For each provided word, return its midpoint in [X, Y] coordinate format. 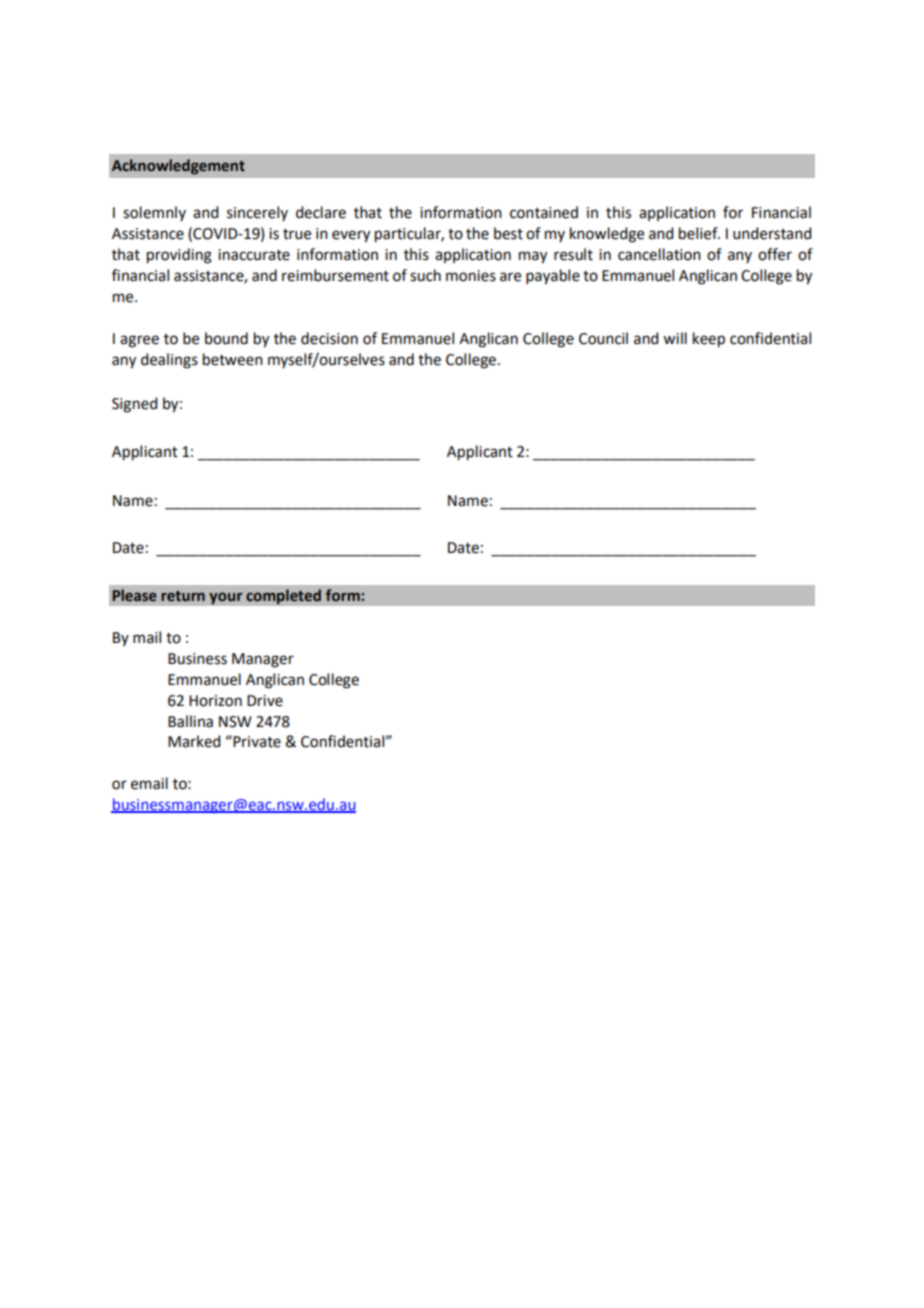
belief [699, 233]
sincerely [257, 213]
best [508, 233]
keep [709, 340]
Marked [194, 741]
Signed [134, 405]
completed [283, 597]
